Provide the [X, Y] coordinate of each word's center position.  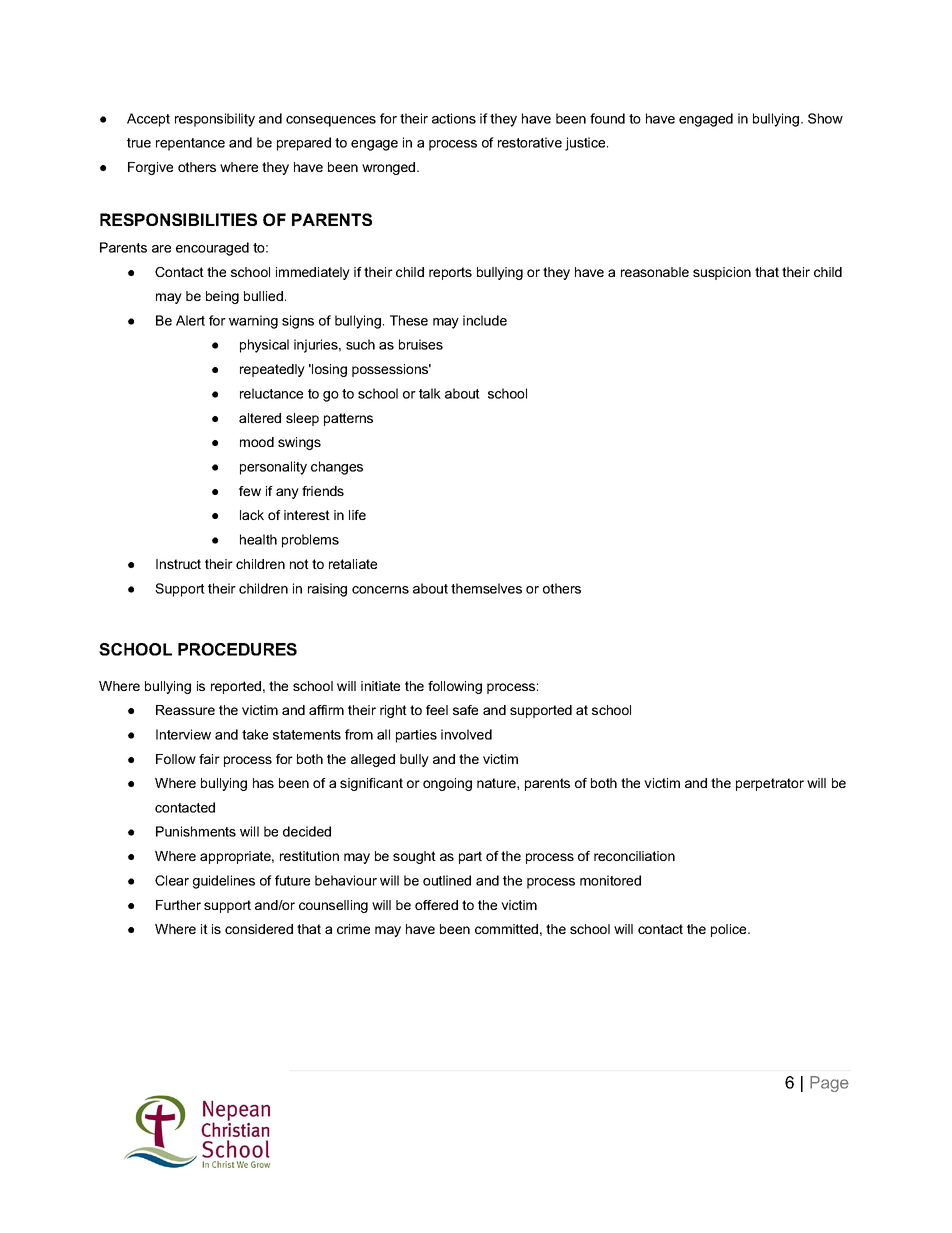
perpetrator [770, 784]
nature [497, 783]
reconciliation [634, 856]
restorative [530, 142]
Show [825, 118]
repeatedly [272, 370]
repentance [190, 144]
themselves [486, 588]
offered [436, 905]
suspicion [722, 273]
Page [829, 1084]
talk [430, 393]
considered [259, 929]
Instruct [178, 564]
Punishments [196, 831]
